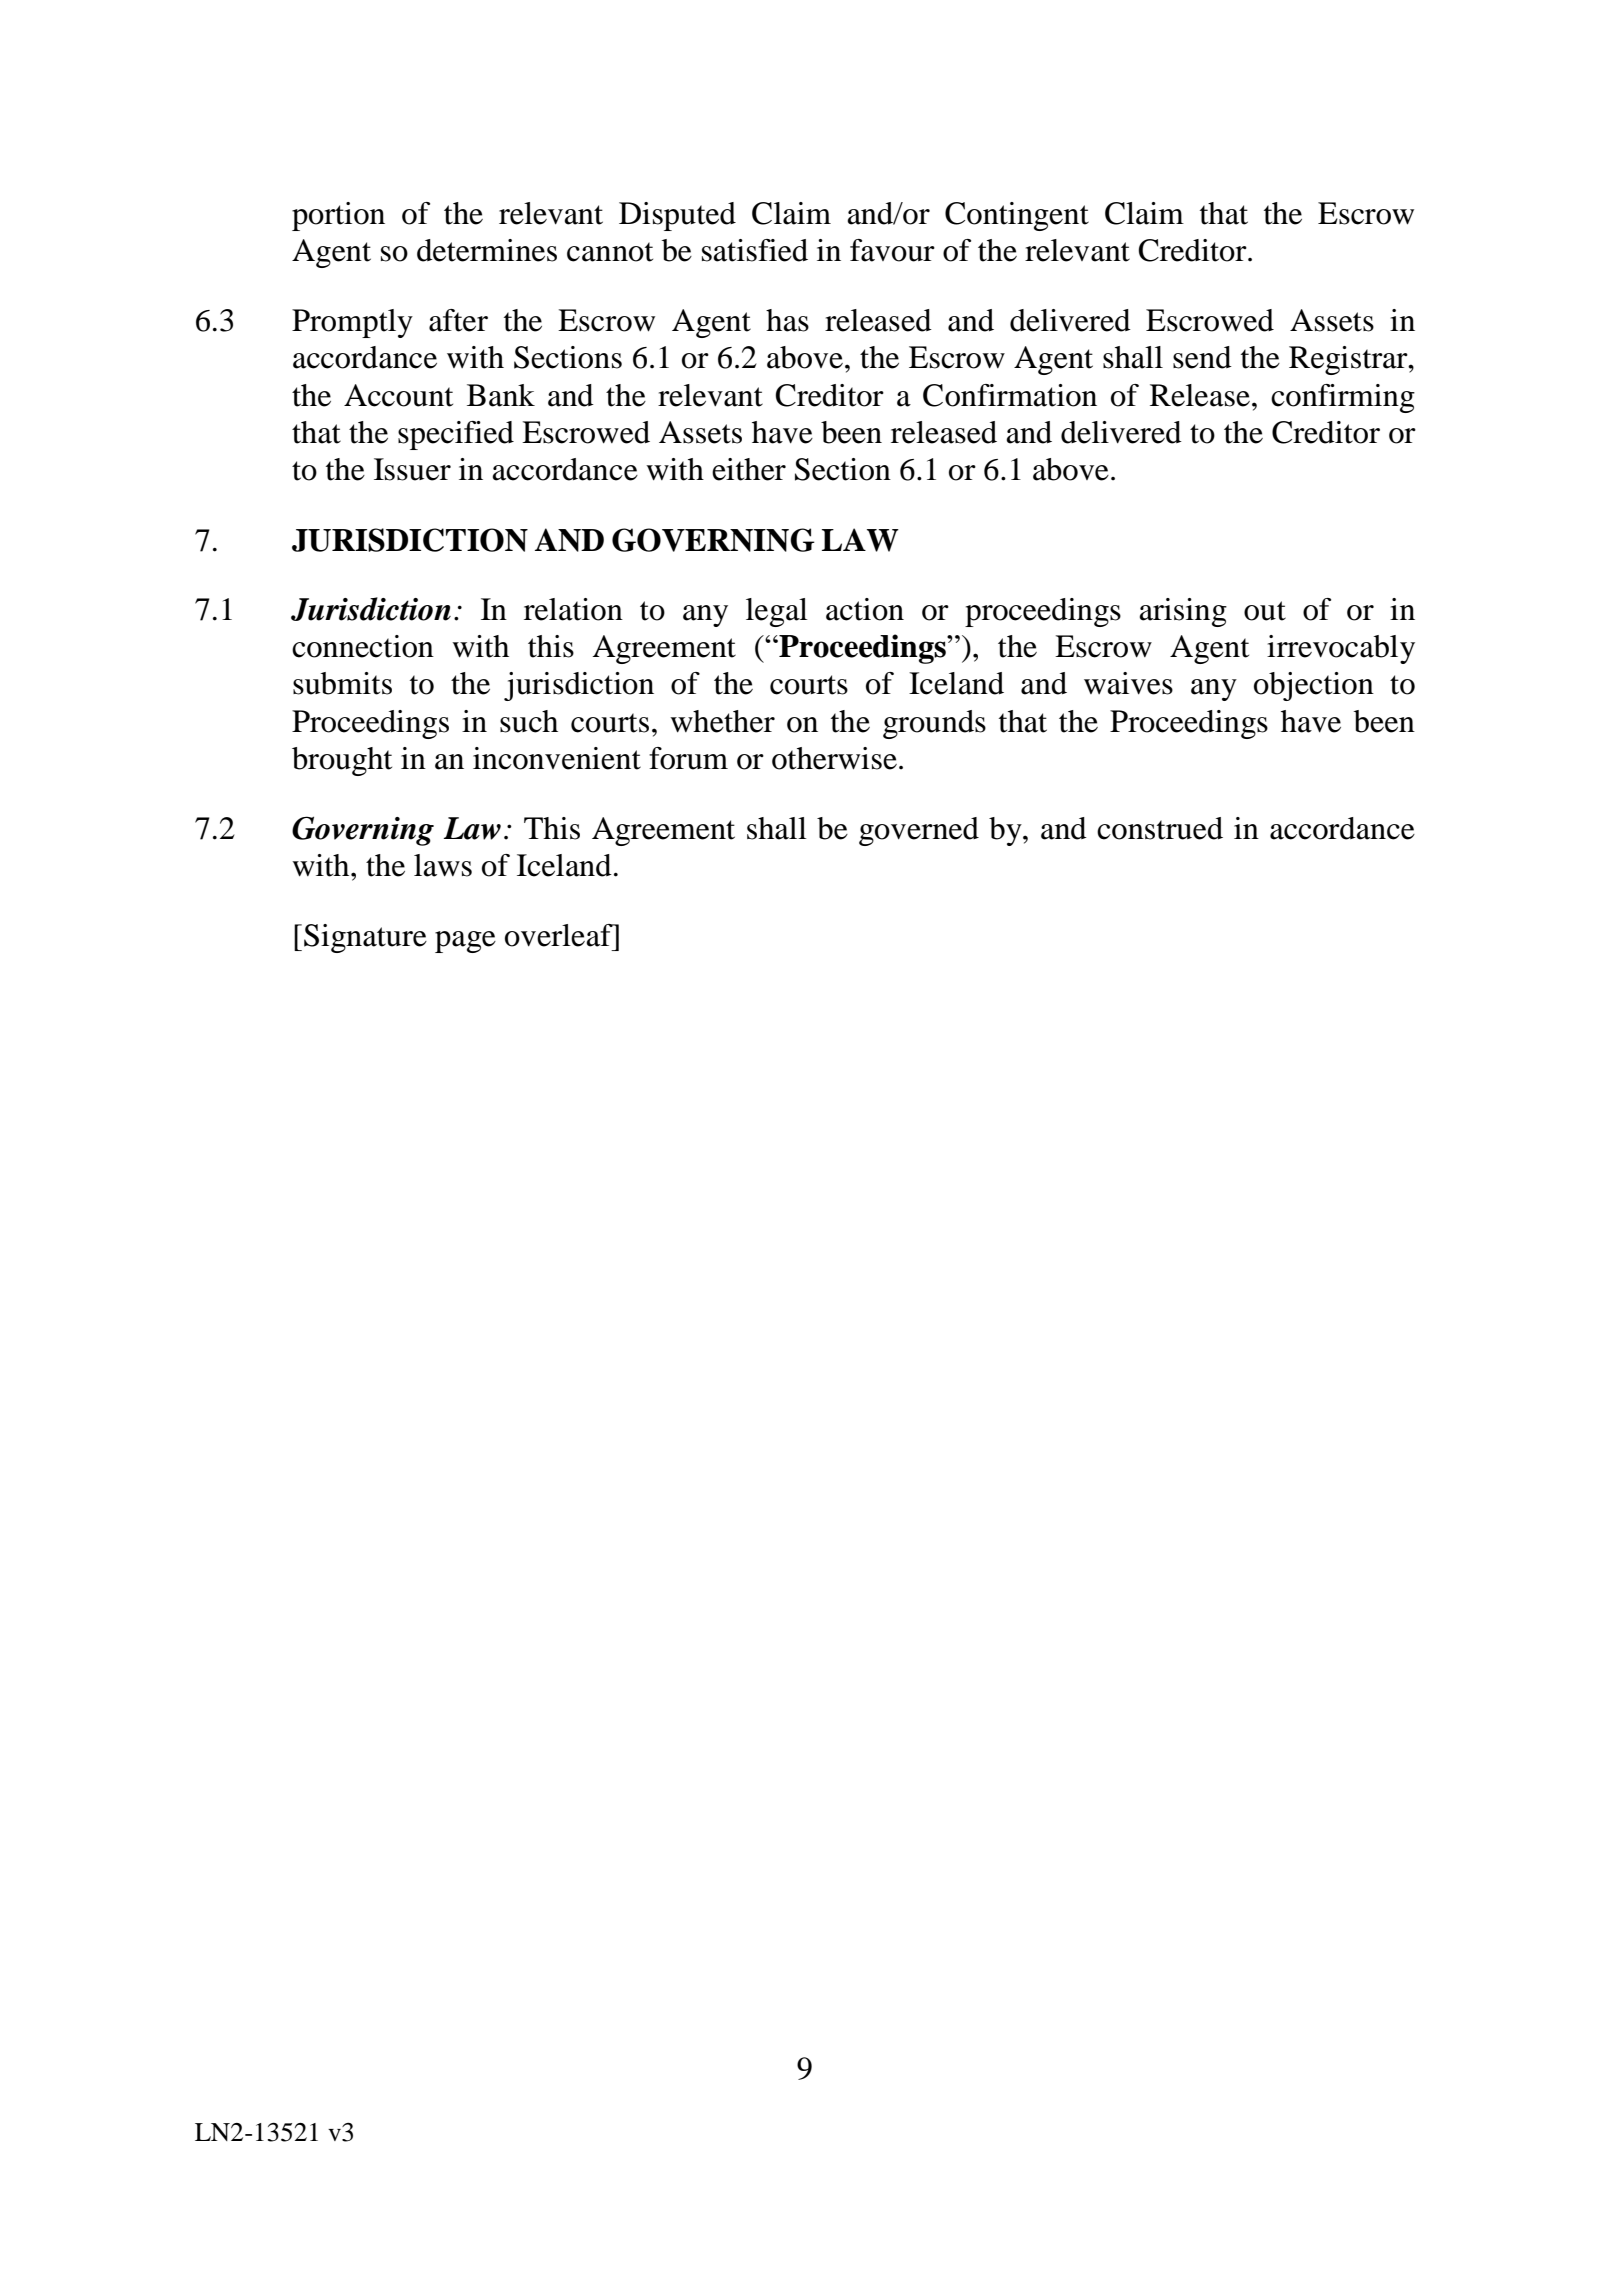 The width and height of the screenshot is (1610, 2276). What do you see at coordinates (412, 469) in the screenshot?
I see `Issuer` at bounding box center [412, 469].
